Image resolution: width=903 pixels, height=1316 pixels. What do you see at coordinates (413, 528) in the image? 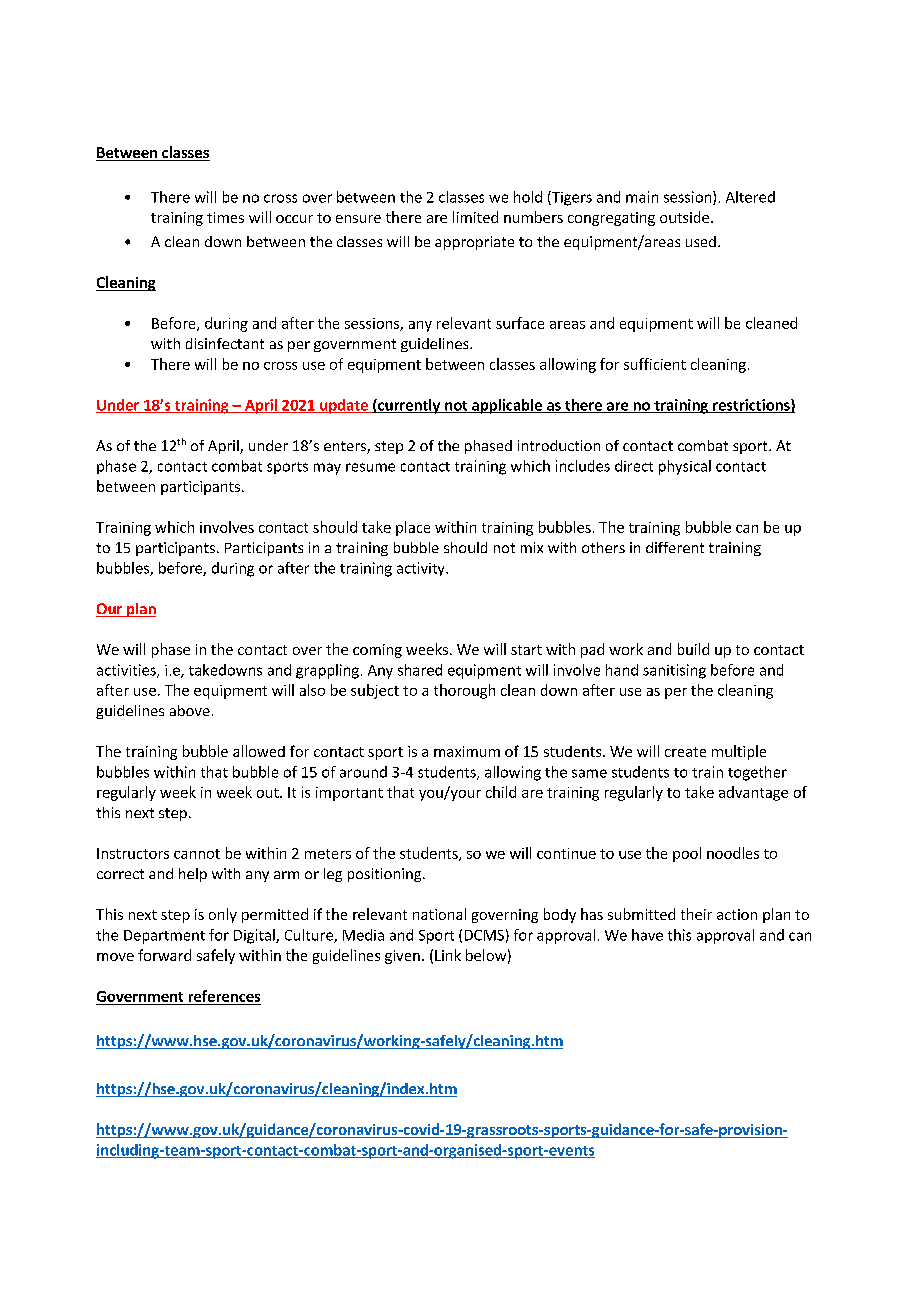
I see `place` at bounding box center [413, 528].
